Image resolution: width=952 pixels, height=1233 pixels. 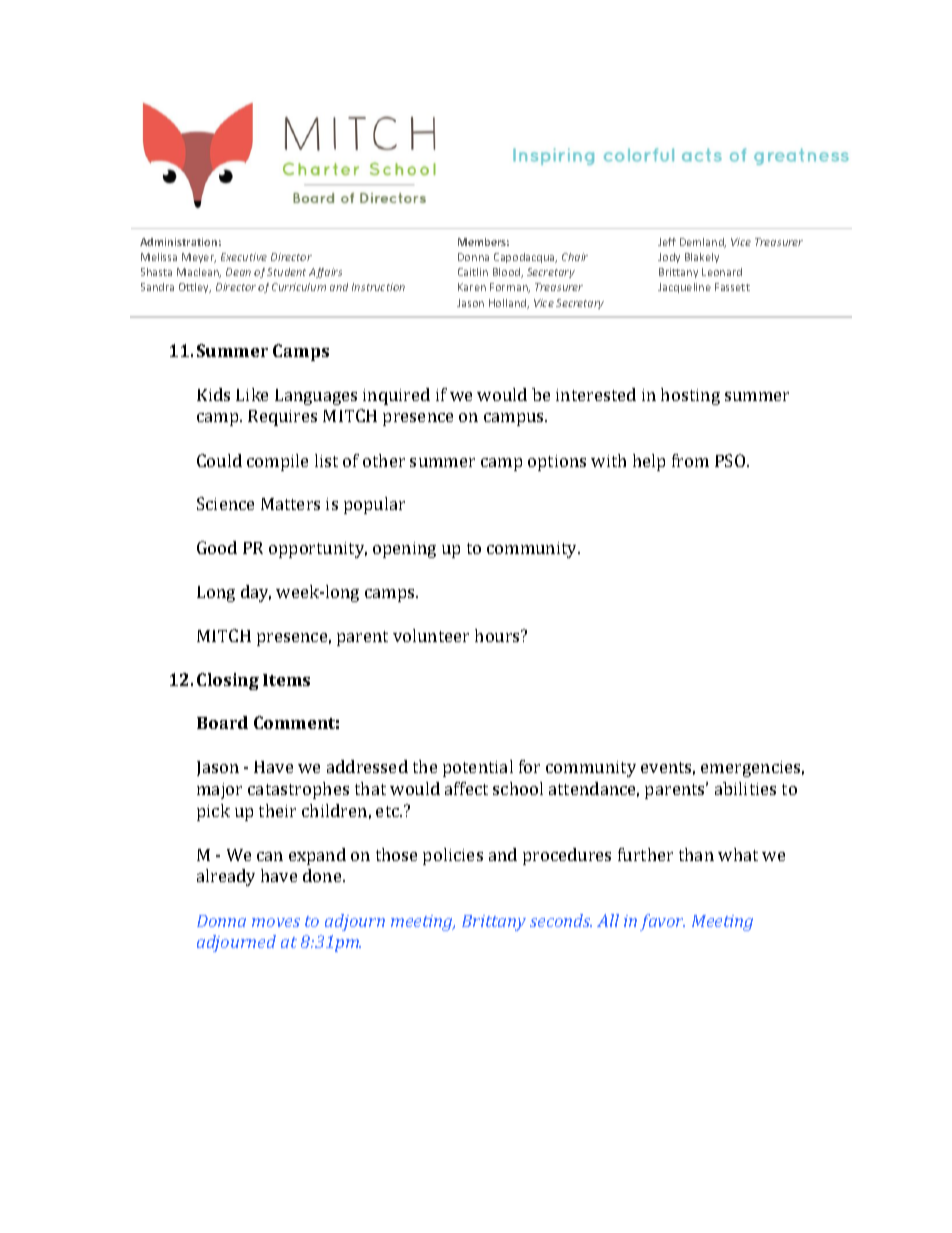 I want to click on inquired, so click(x=396, y=396).
